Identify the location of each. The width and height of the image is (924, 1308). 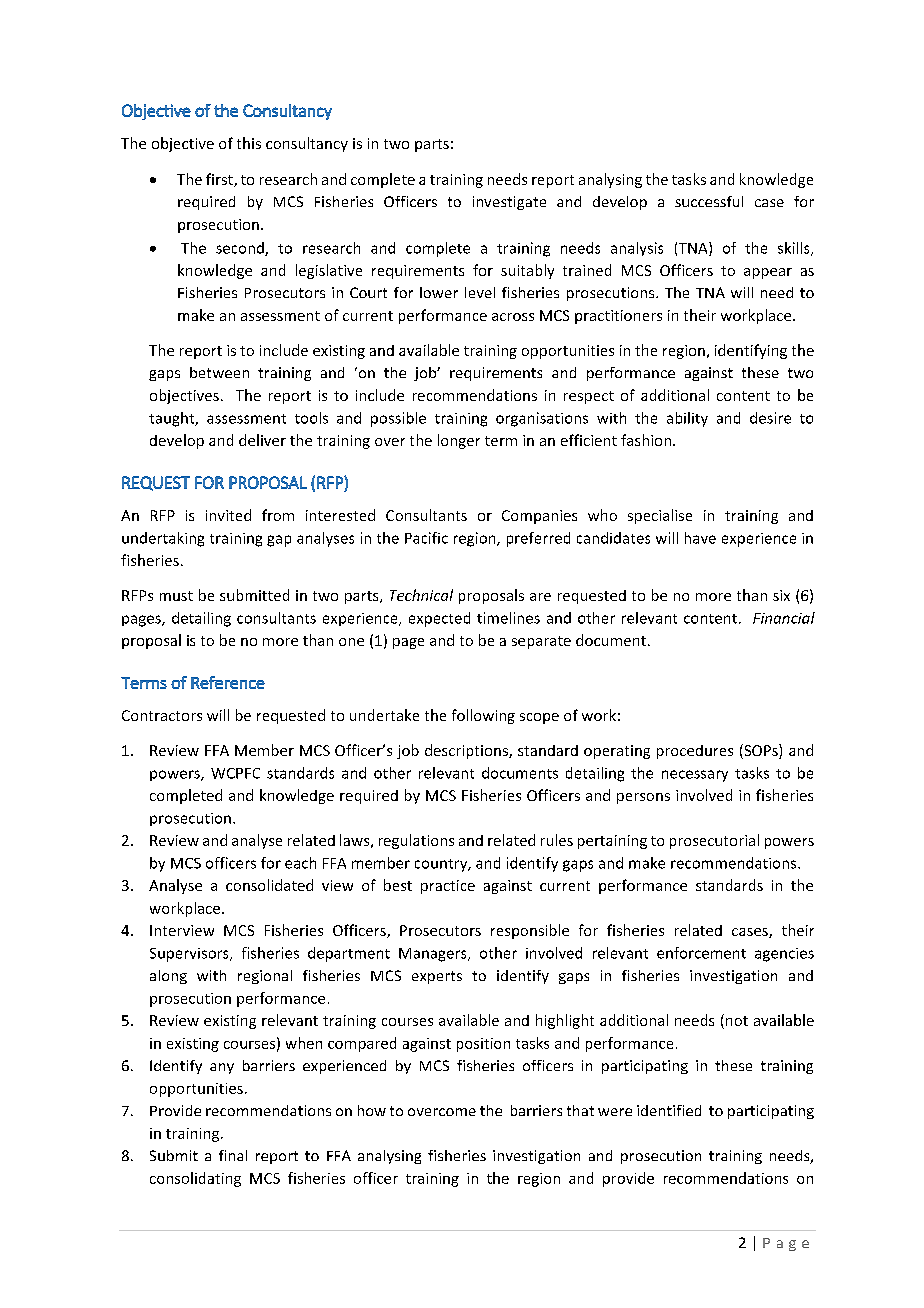
(300, 863).
